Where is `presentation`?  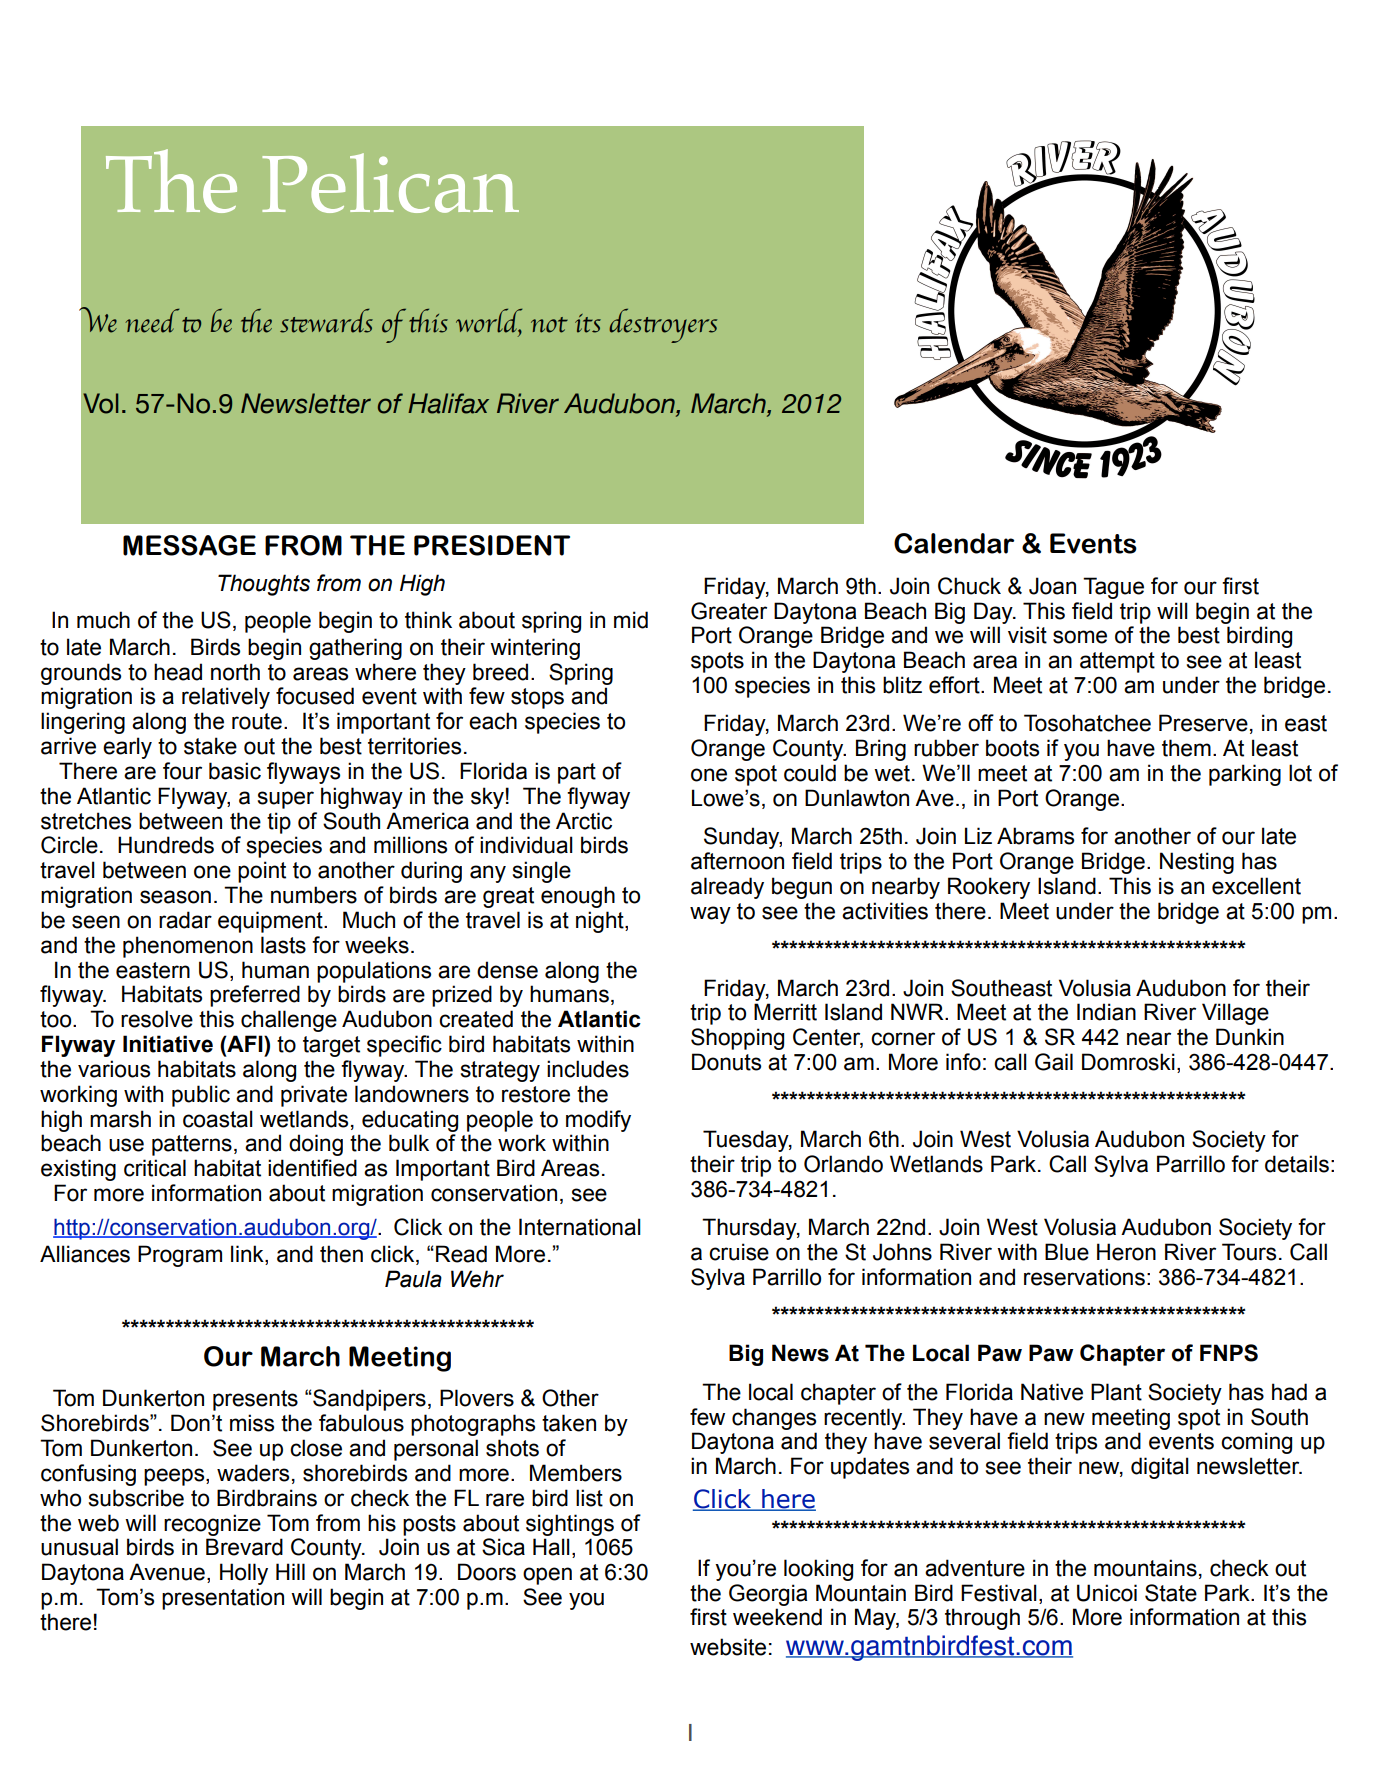 presentation is located at coordinates (223, 1599).
